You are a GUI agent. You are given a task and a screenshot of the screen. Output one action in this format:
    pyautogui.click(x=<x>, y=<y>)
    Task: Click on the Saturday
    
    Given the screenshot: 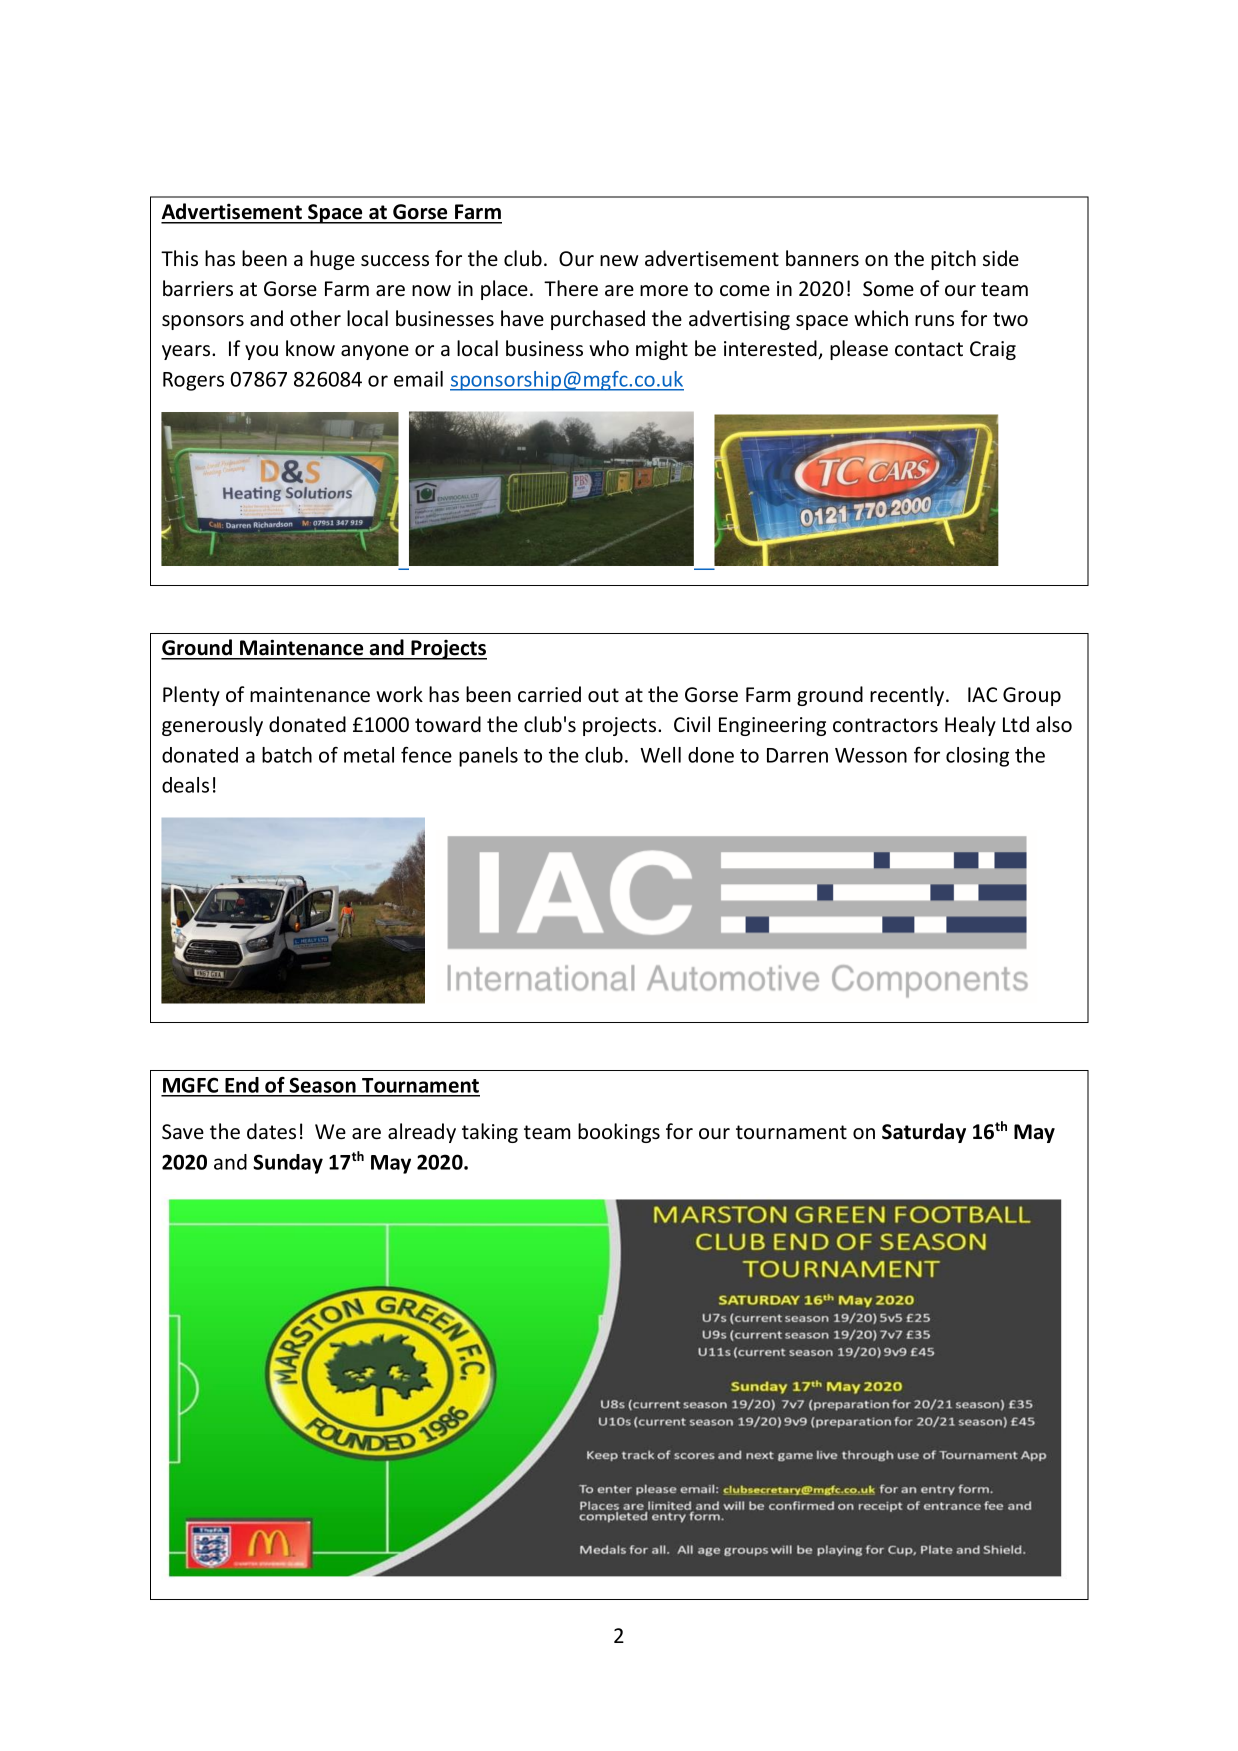 What is the action you would take?
    pyautogui.click(x=924, y=1133)
